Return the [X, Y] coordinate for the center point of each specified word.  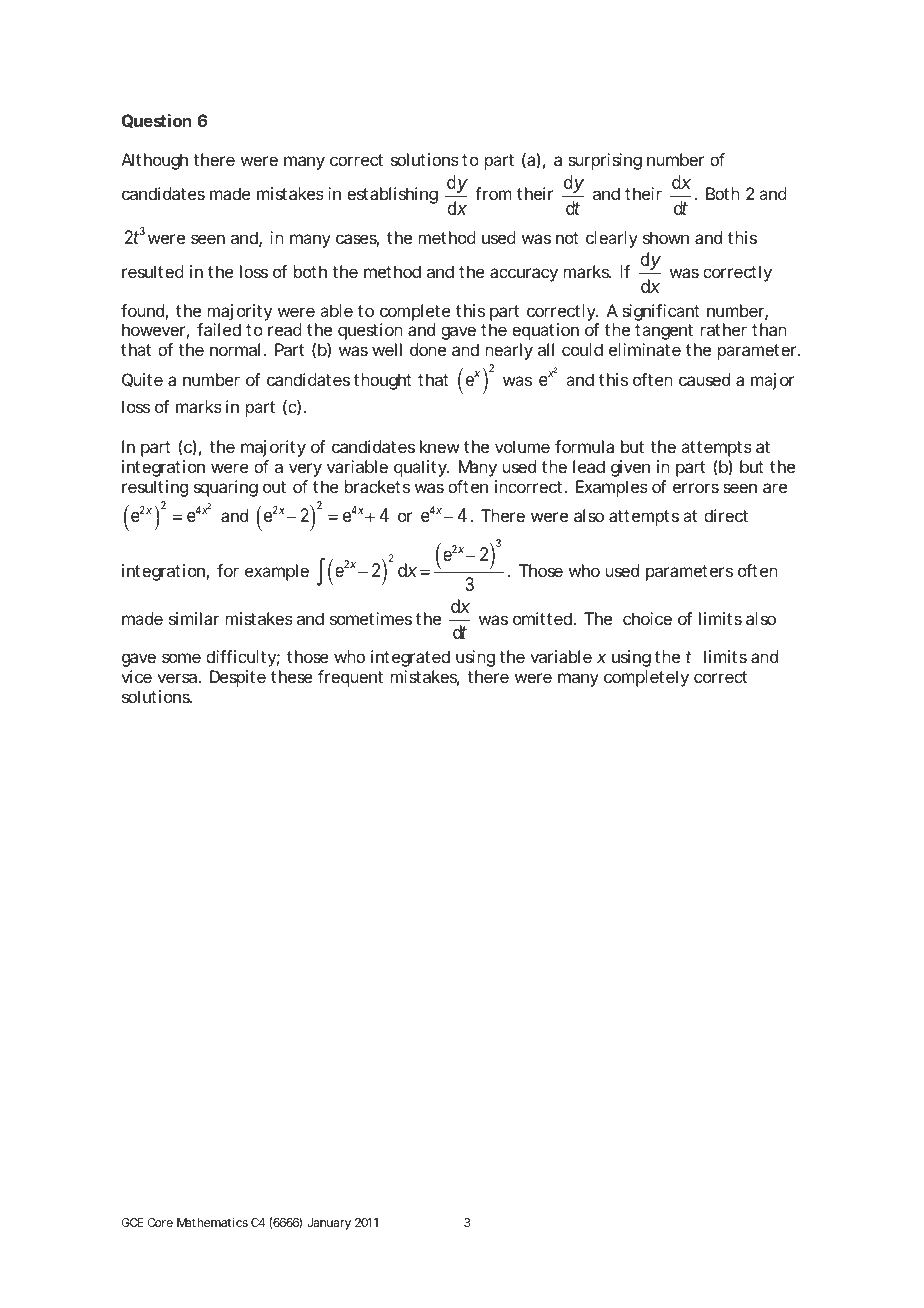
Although [154, 161]
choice [647, 618]
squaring [226, 488]
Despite [238, 678]
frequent [350, 678]
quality [421, 468]
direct [726, 515]
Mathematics [212, 1222]
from [493, 193]
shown [666, 237]
